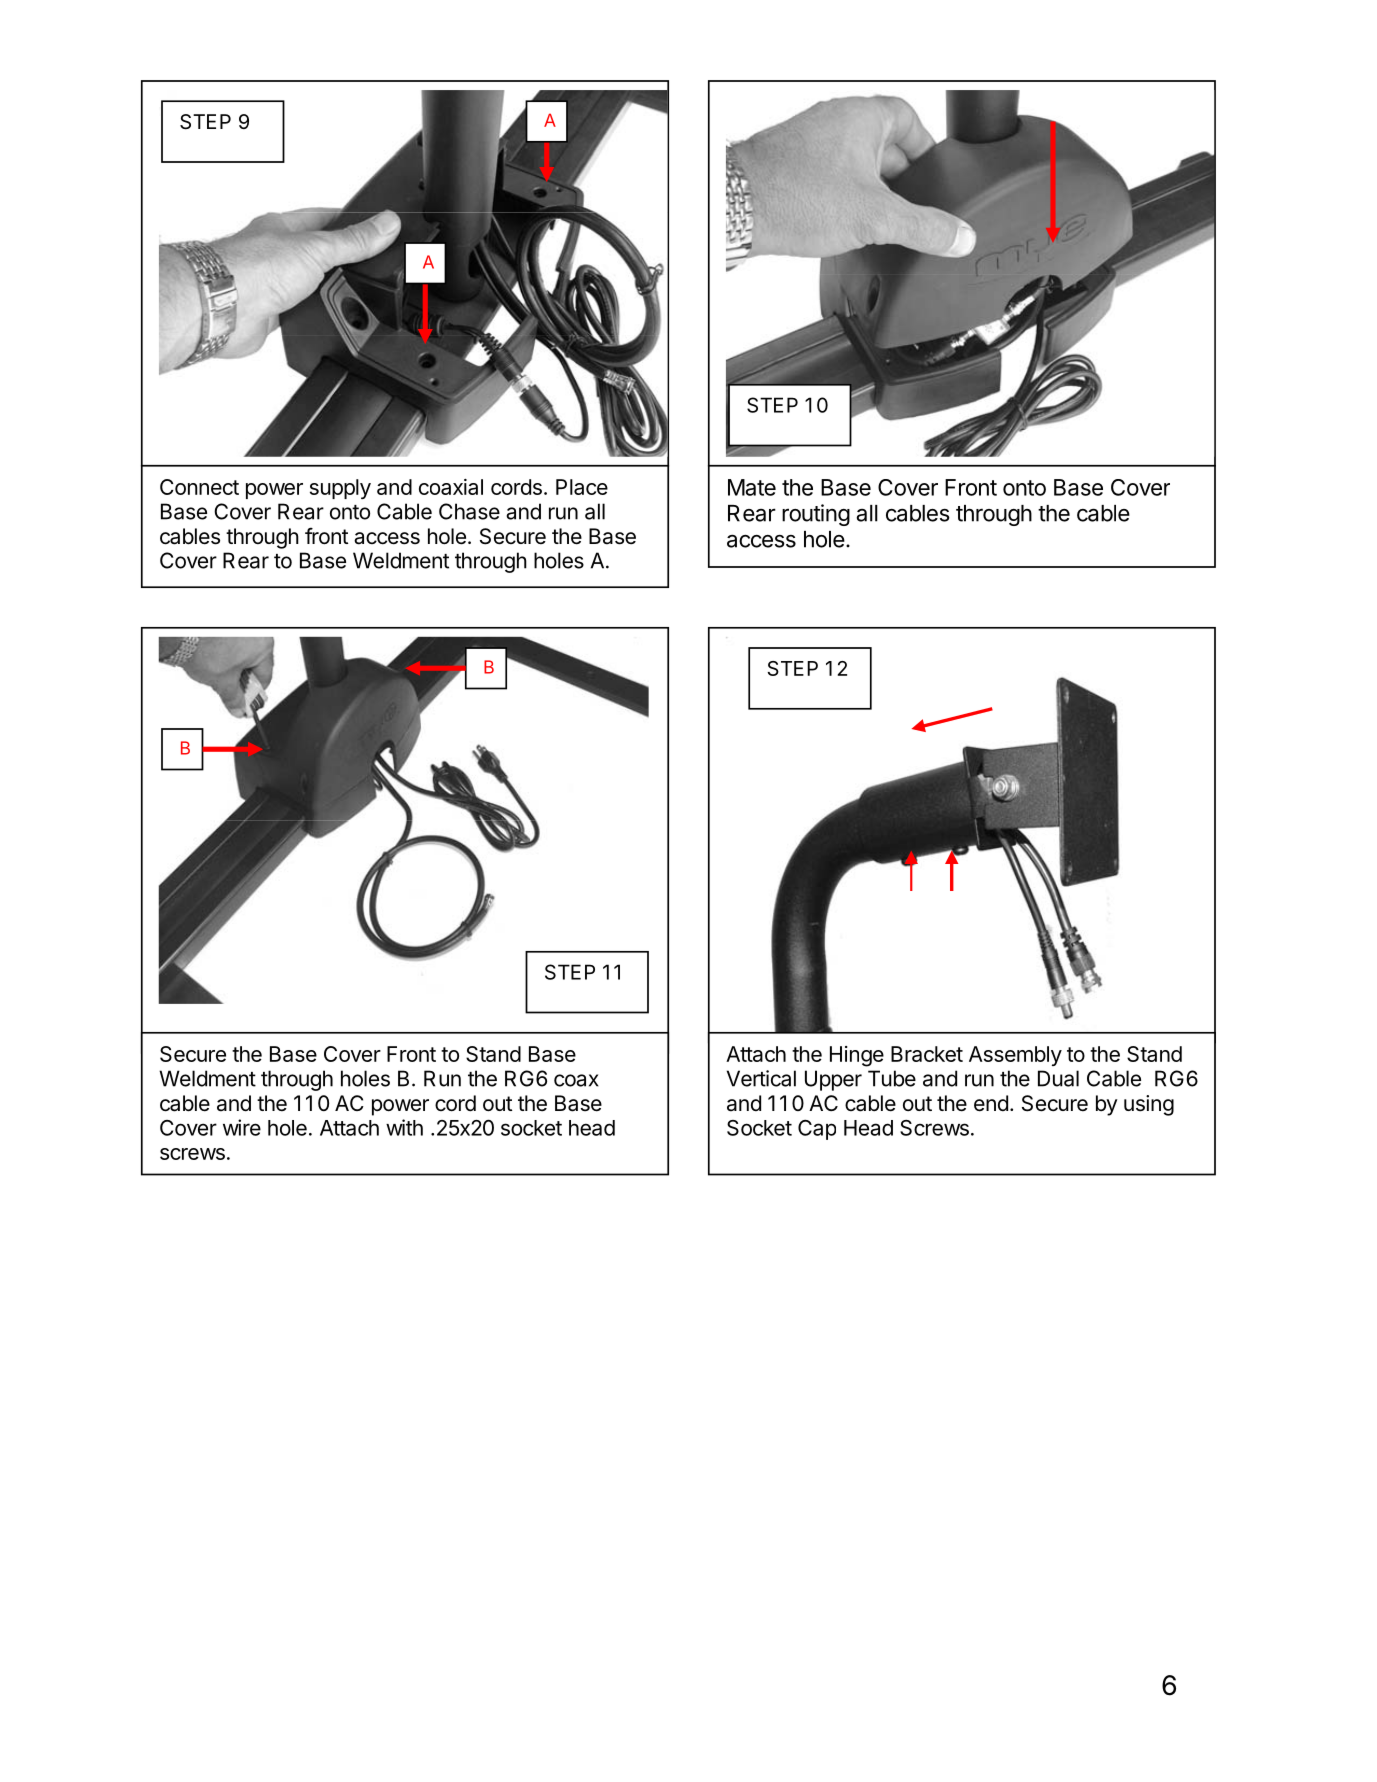 The width and height of the screenshot is (1377, 1782). Describe the element at coordinates (1058, 1078) in the screenshot. I see `Dual` at that location.
